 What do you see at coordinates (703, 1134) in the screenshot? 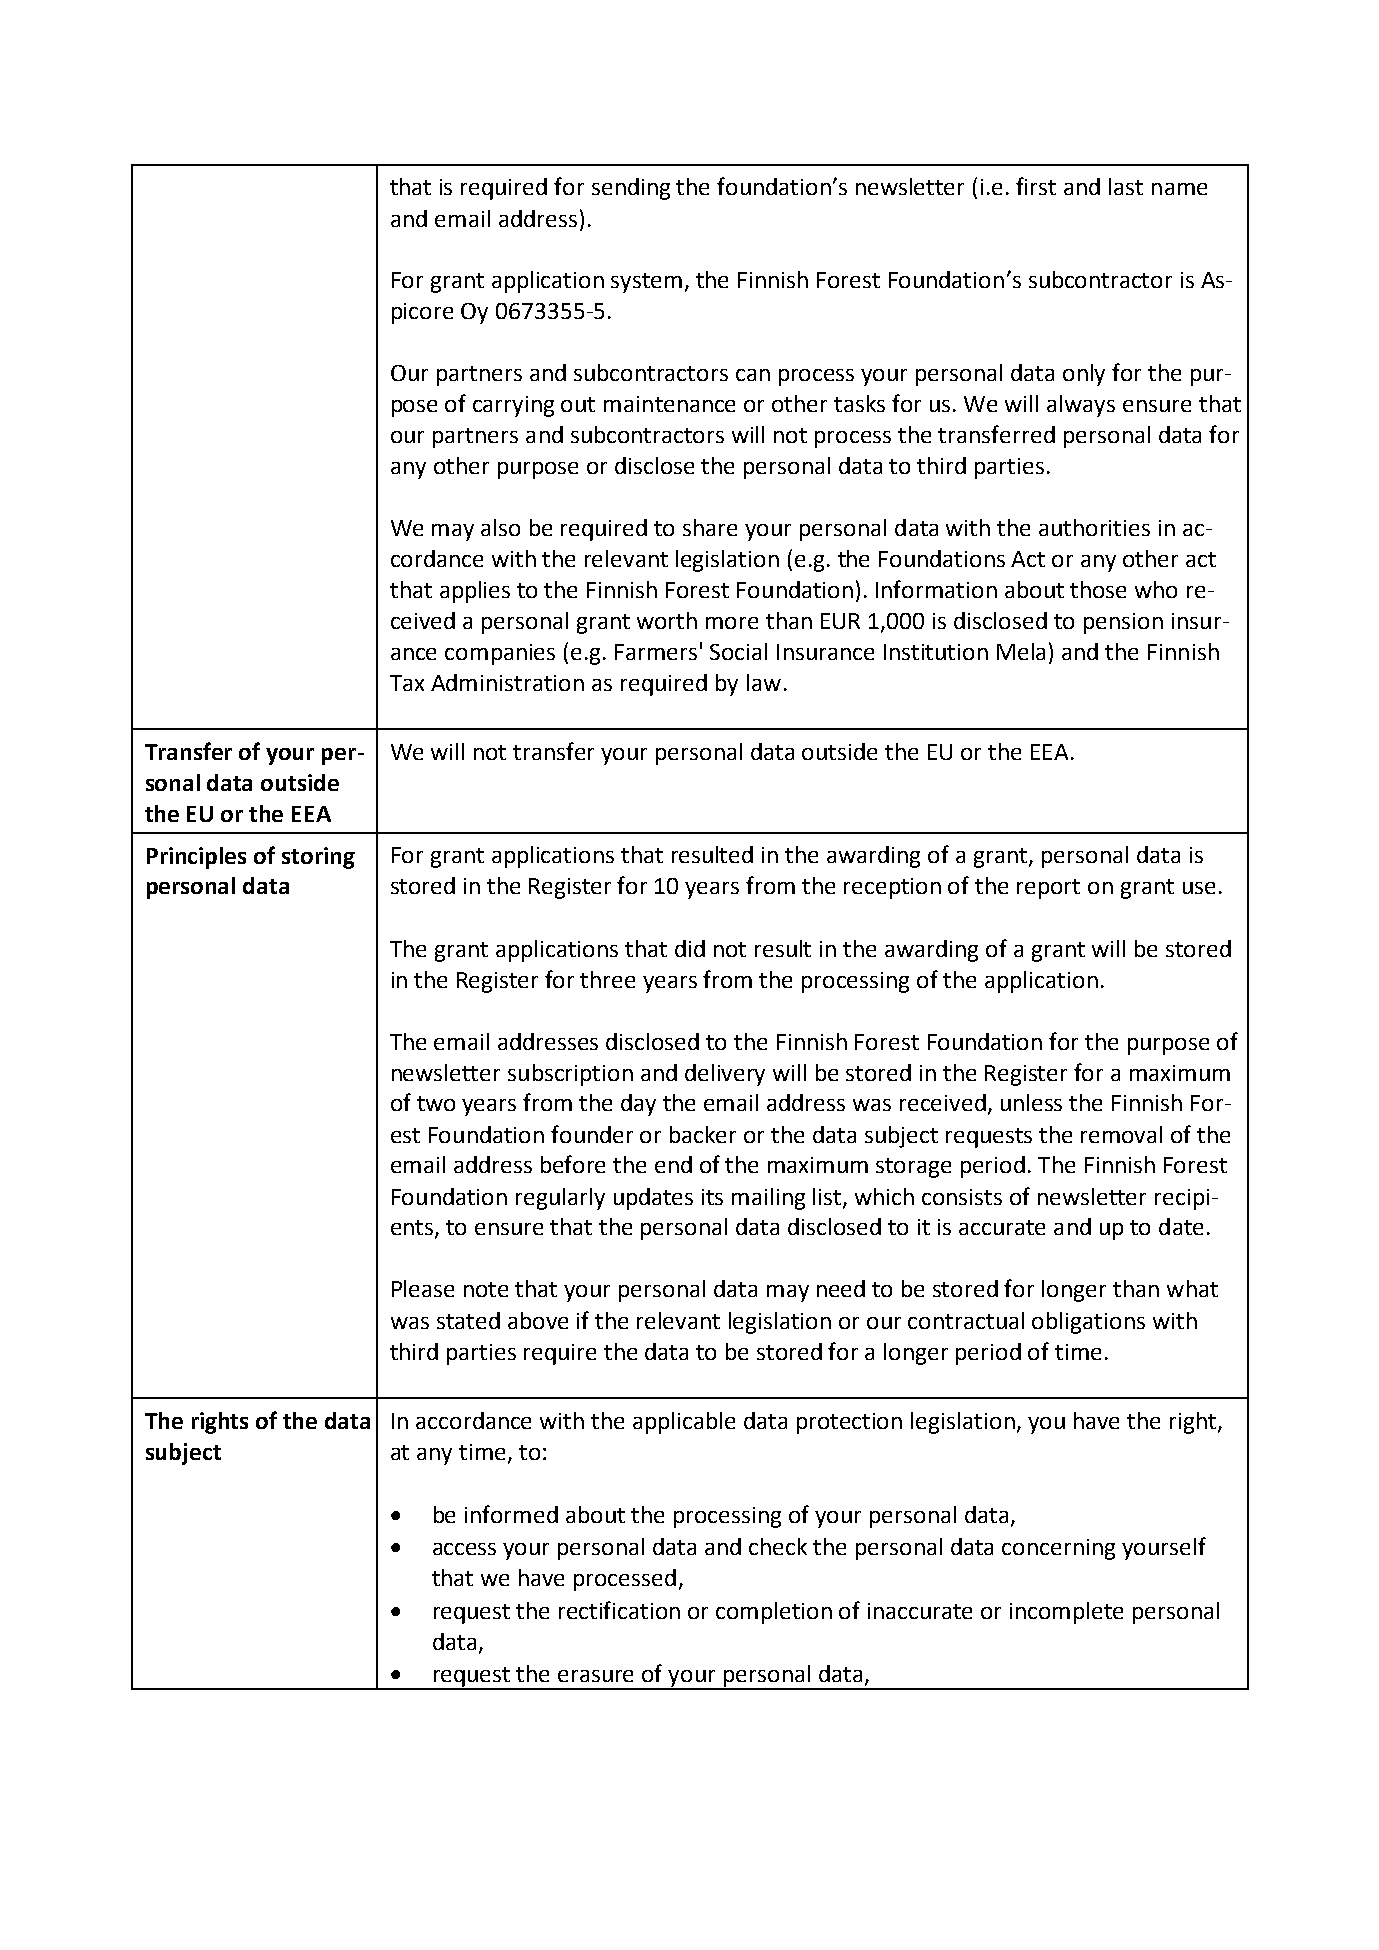
I see `backer` at bounding box center [703, 1134].
